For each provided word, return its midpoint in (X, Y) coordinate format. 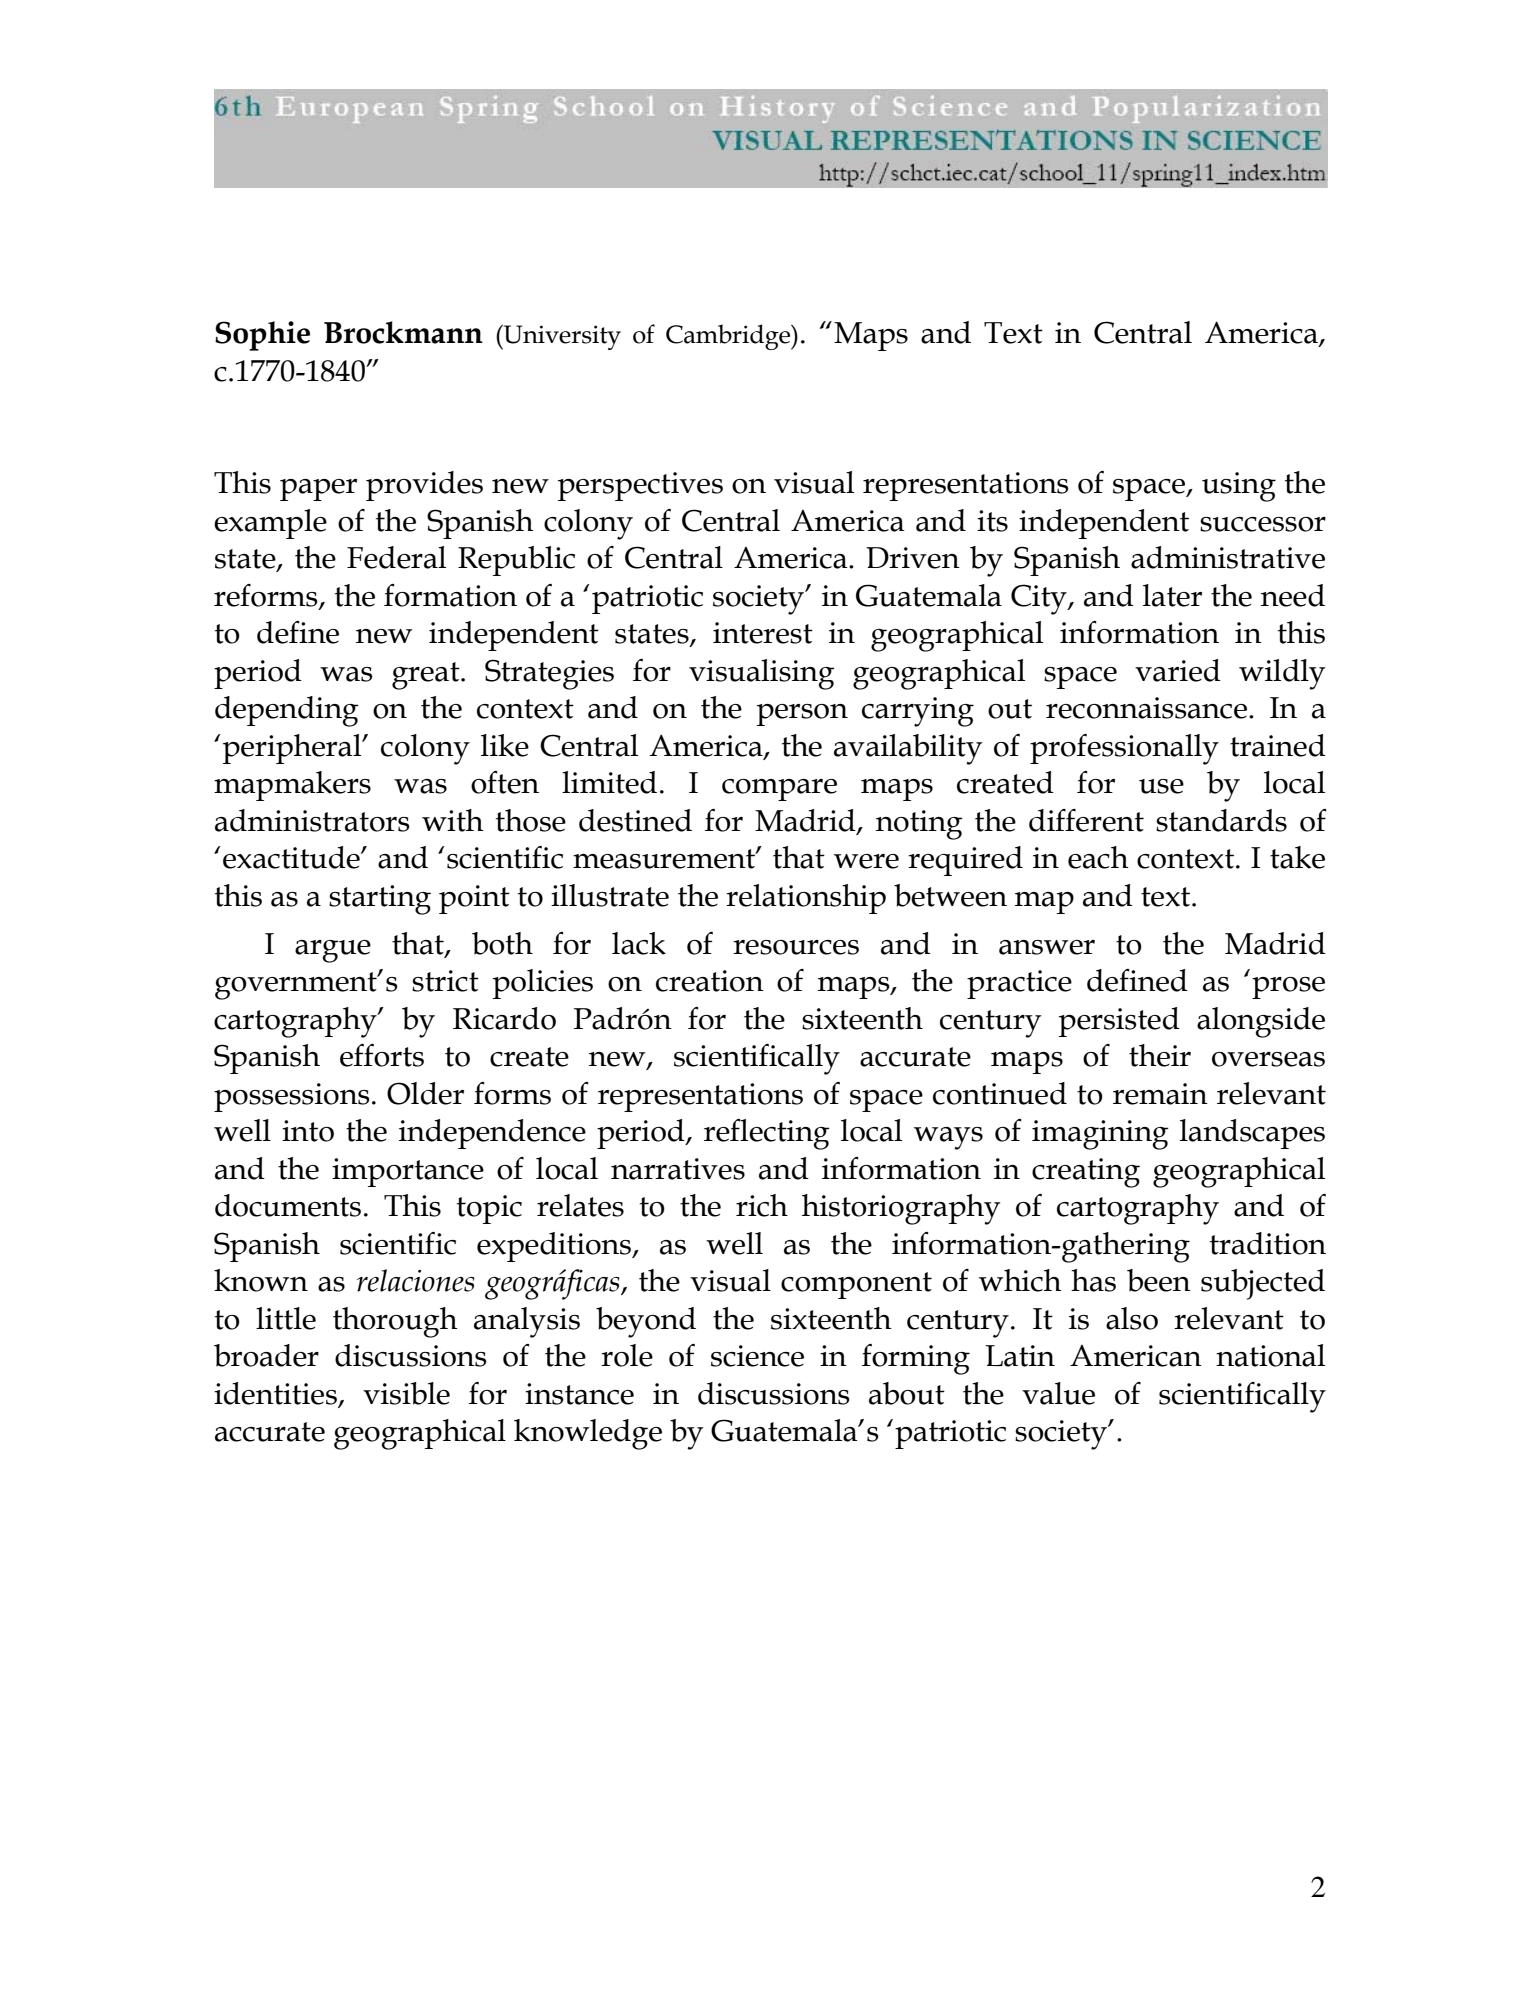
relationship (806, 899)
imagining (1100, 1135)
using (1239, 487)
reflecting (767, 1134)
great (427, 676)
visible (406, 1393)
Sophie (262, 336)
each (1098, 857)
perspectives (640, 486)
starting (380, 900)
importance (408, 1172)
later (1172, 595)
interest (763, 633)
